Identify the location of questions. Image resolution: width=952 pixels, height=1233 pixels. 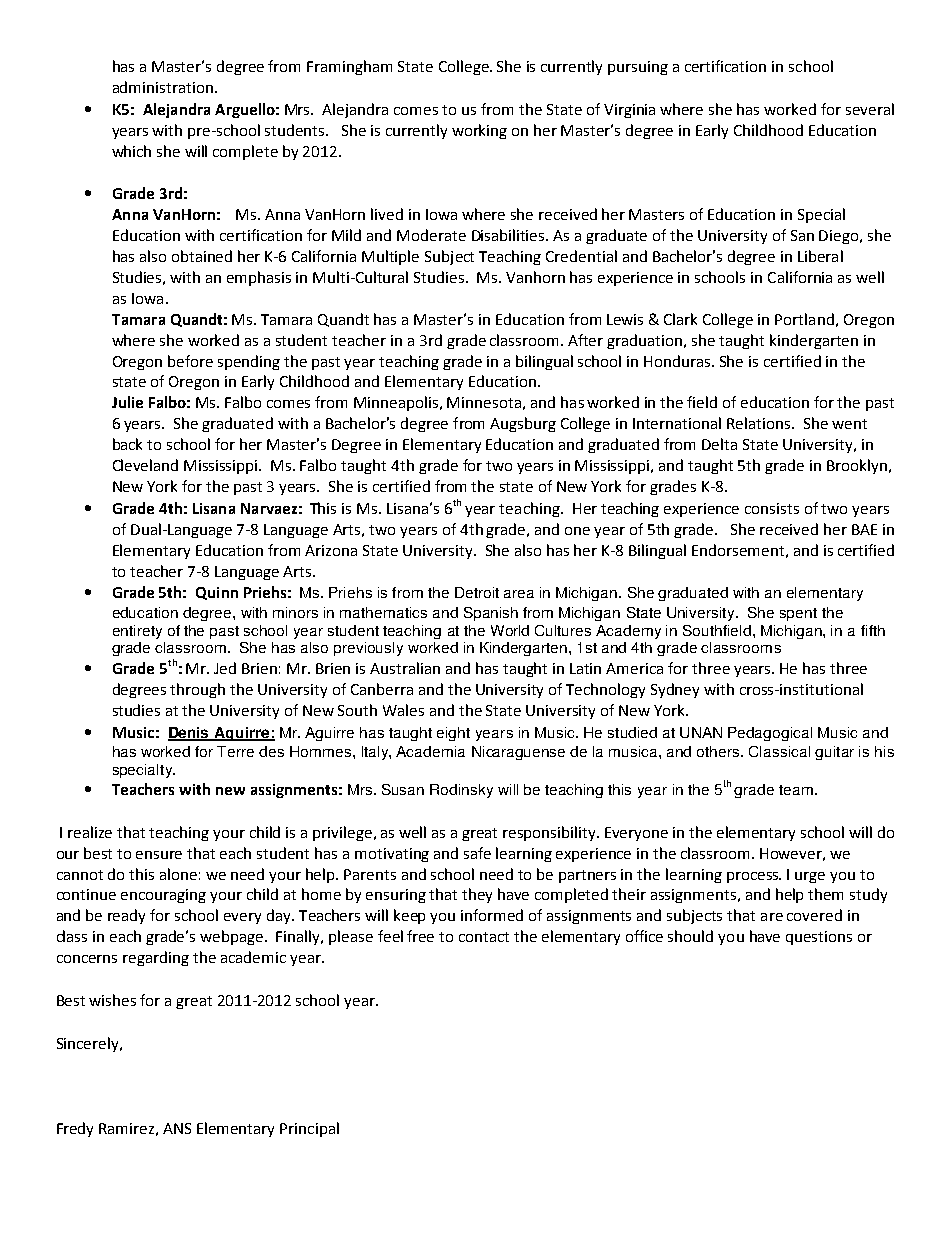
(819, 938).
